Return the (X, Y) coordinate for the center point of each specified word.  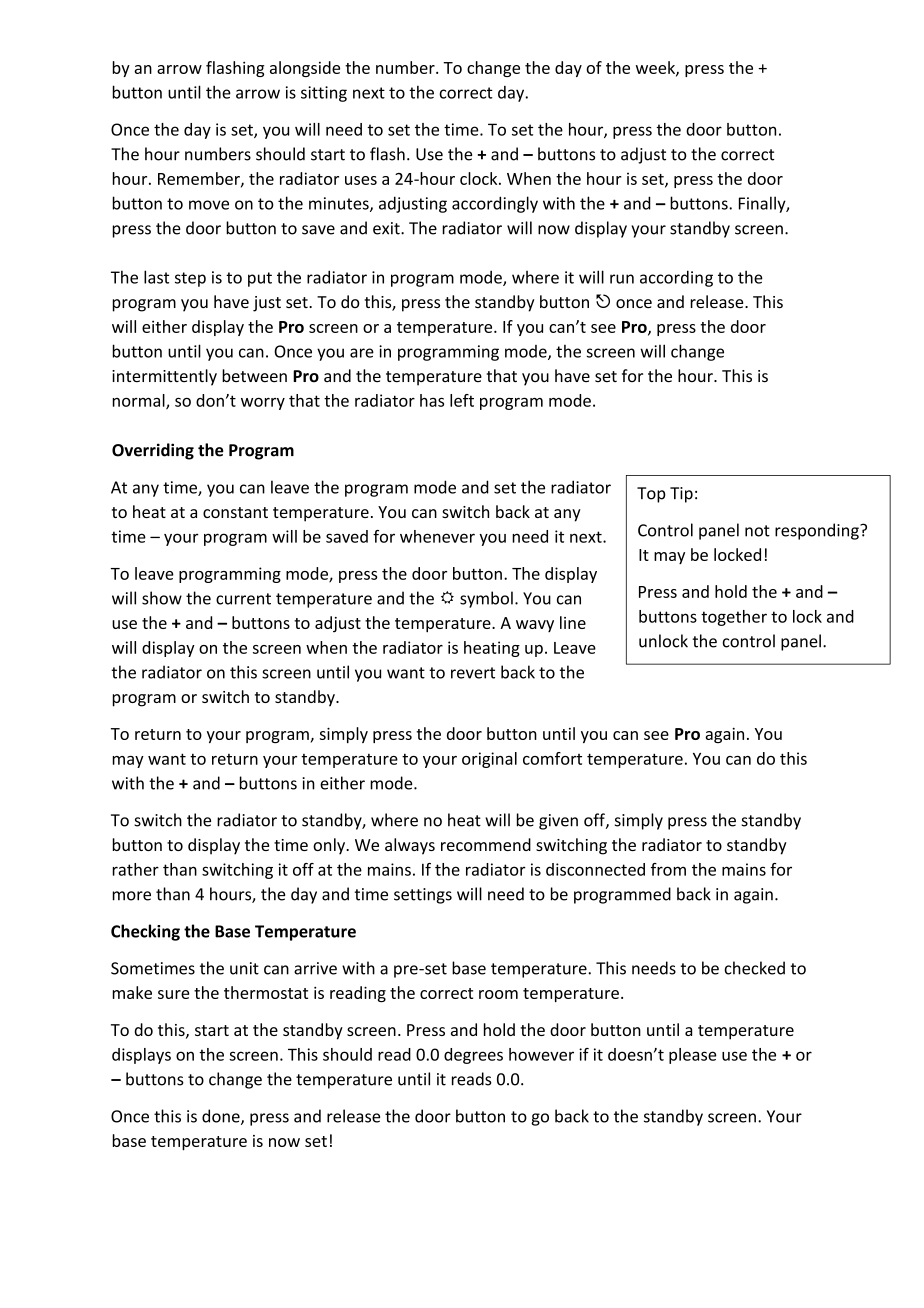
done (222, 1117)
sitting (324, 94)
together (734, 618)
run (622, 279)
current (243, 599)
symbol (486, 599)
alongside (305, 69)
